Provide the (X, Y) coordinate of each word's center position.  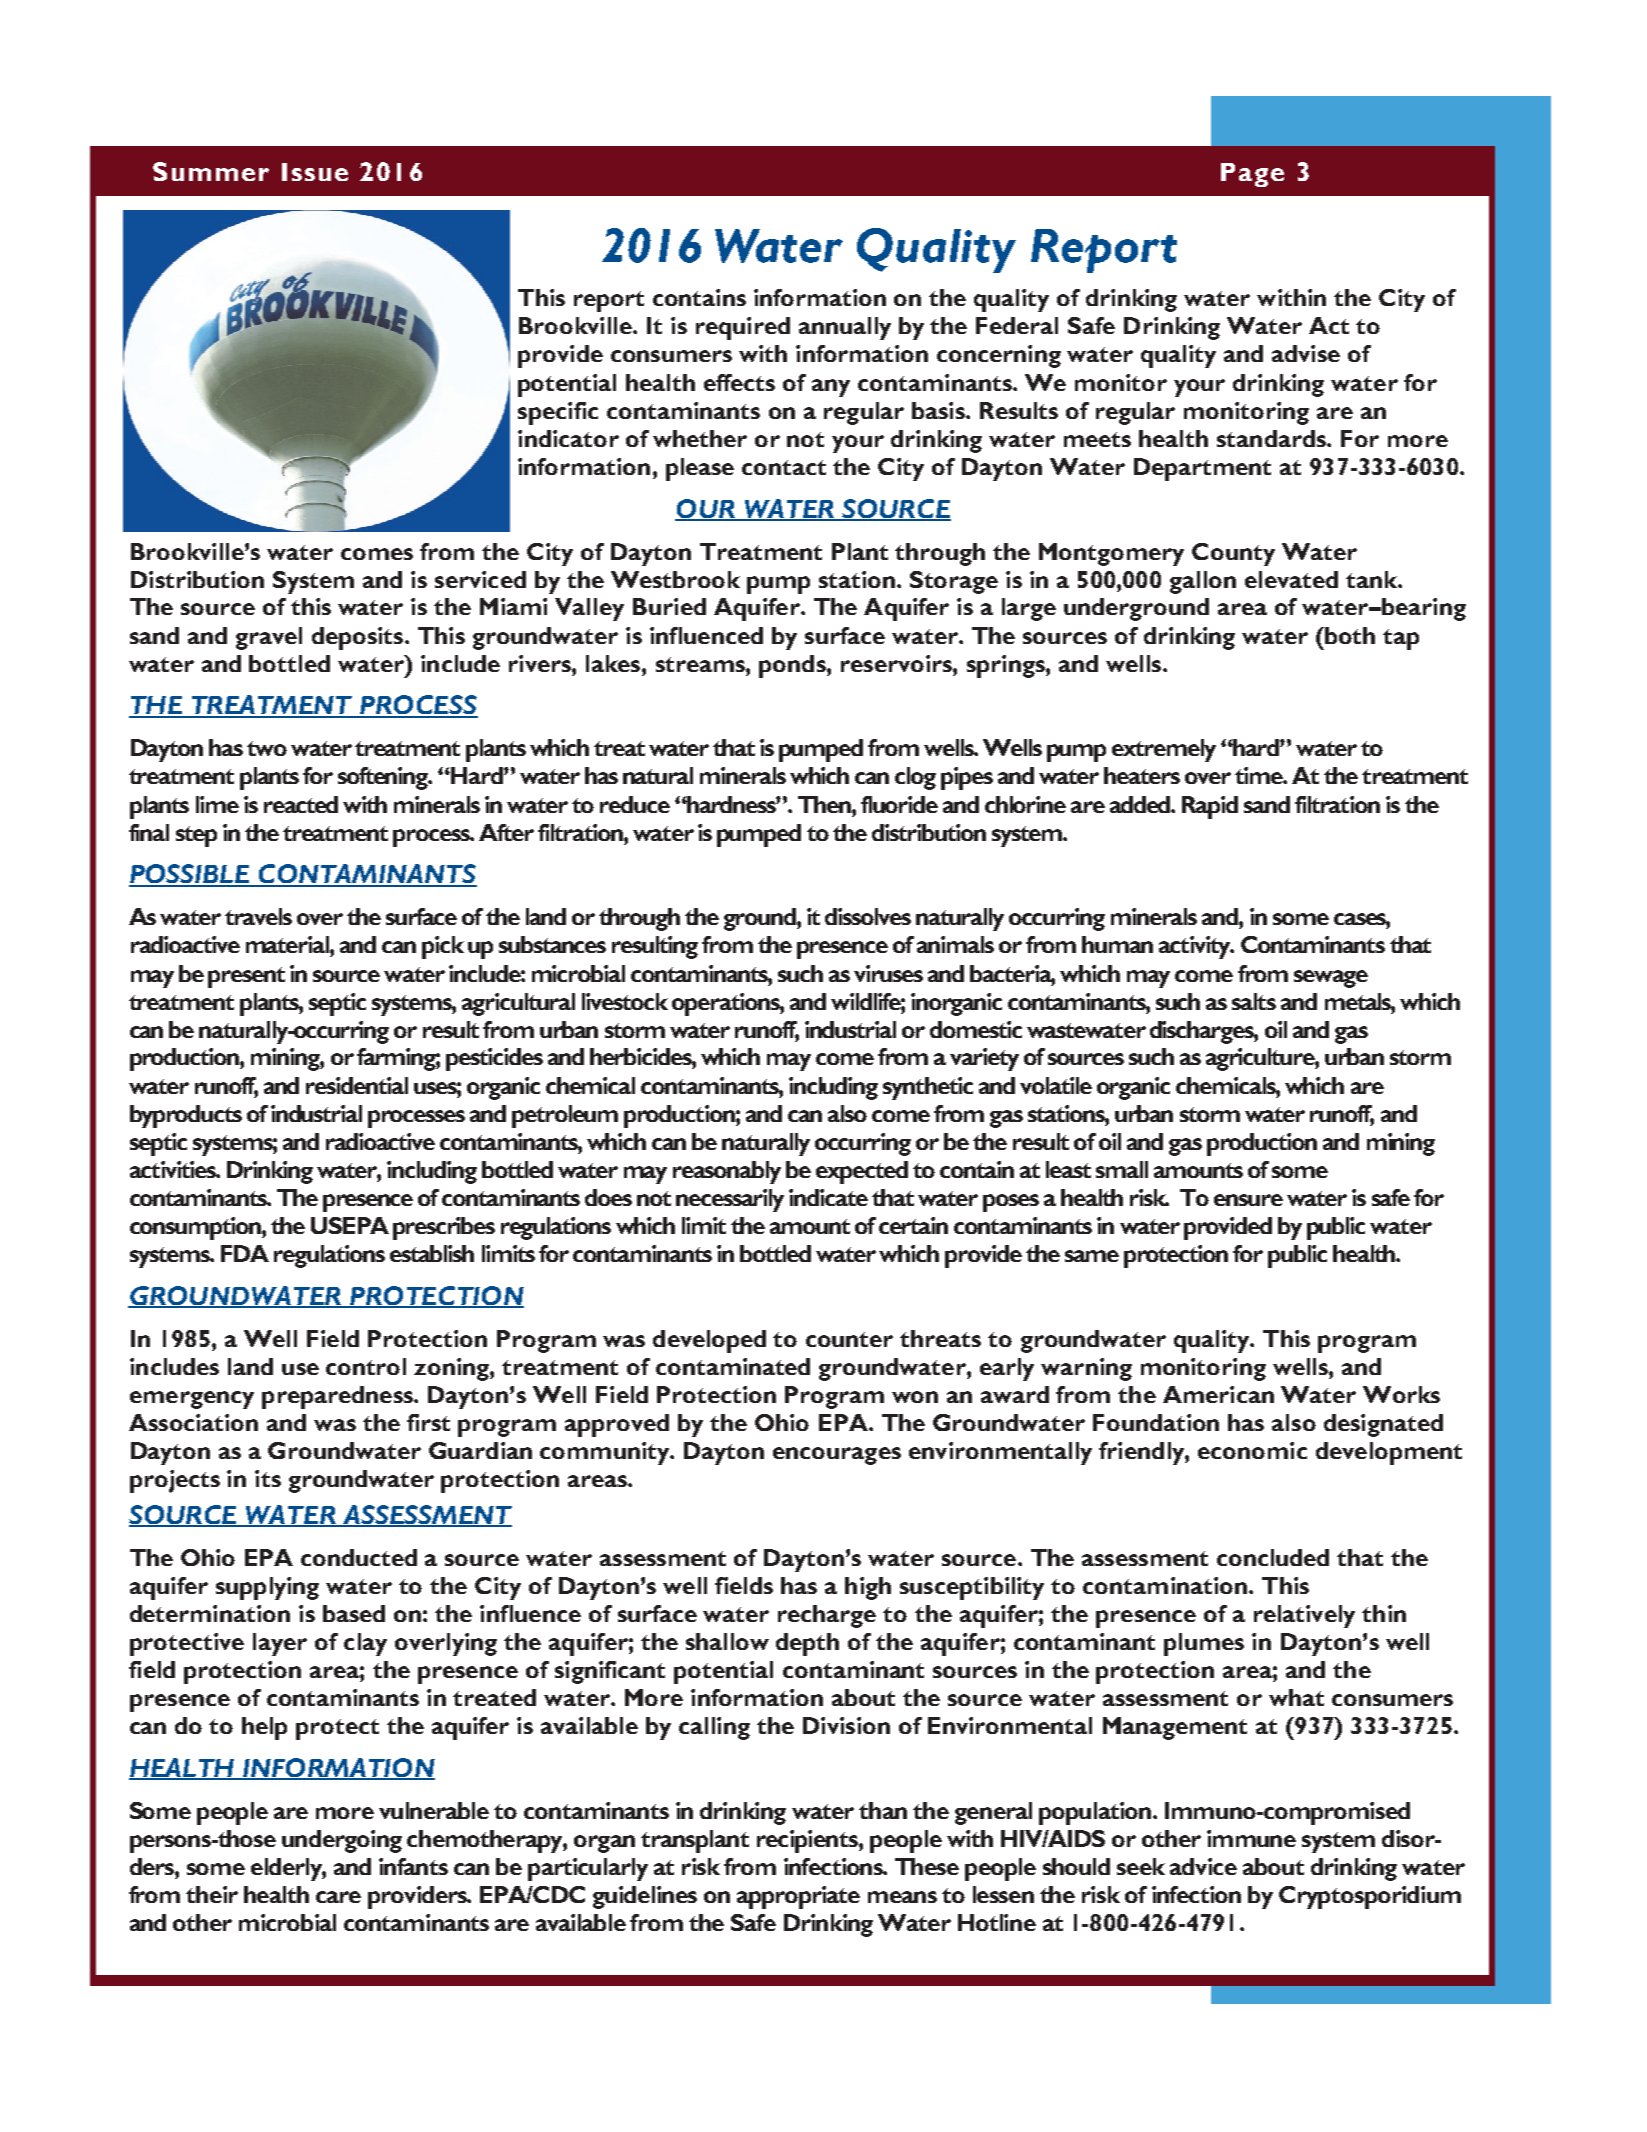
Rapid (1210, 807)
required (743, 328)
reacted (301, 804)
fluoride (899, 804)
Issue (315, 172)
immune (1251, 1838)
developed (709, 1341)
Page (1252, 175)
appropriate (798, 1897)
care (338, 1897)
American (1218, 1394)
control (366, 1366)
